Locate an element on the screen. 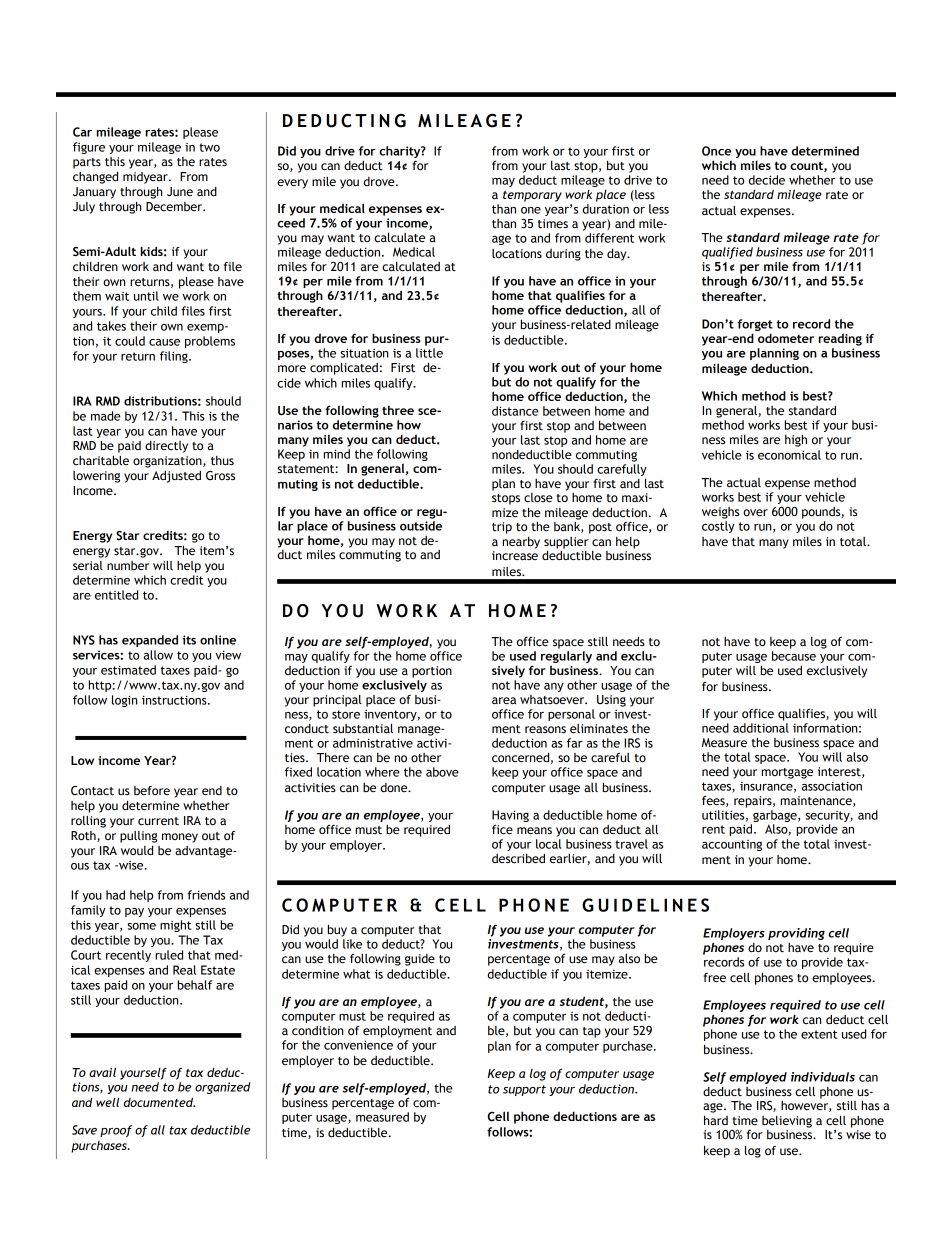 The height and width of the screenshot is (1233, 952). temporary is located at coordinates (532, 196).
